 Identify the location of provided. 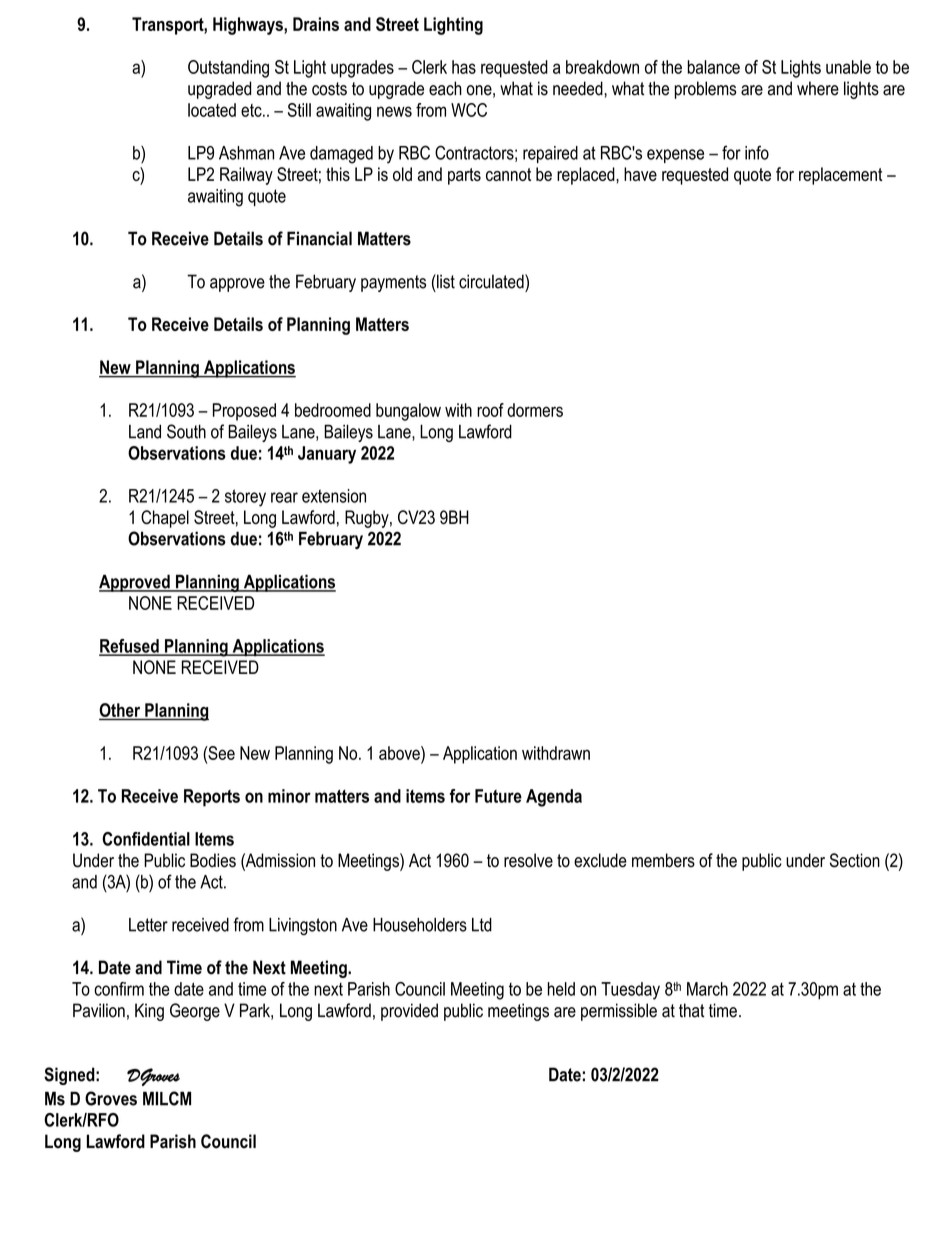
(409, 1012).
